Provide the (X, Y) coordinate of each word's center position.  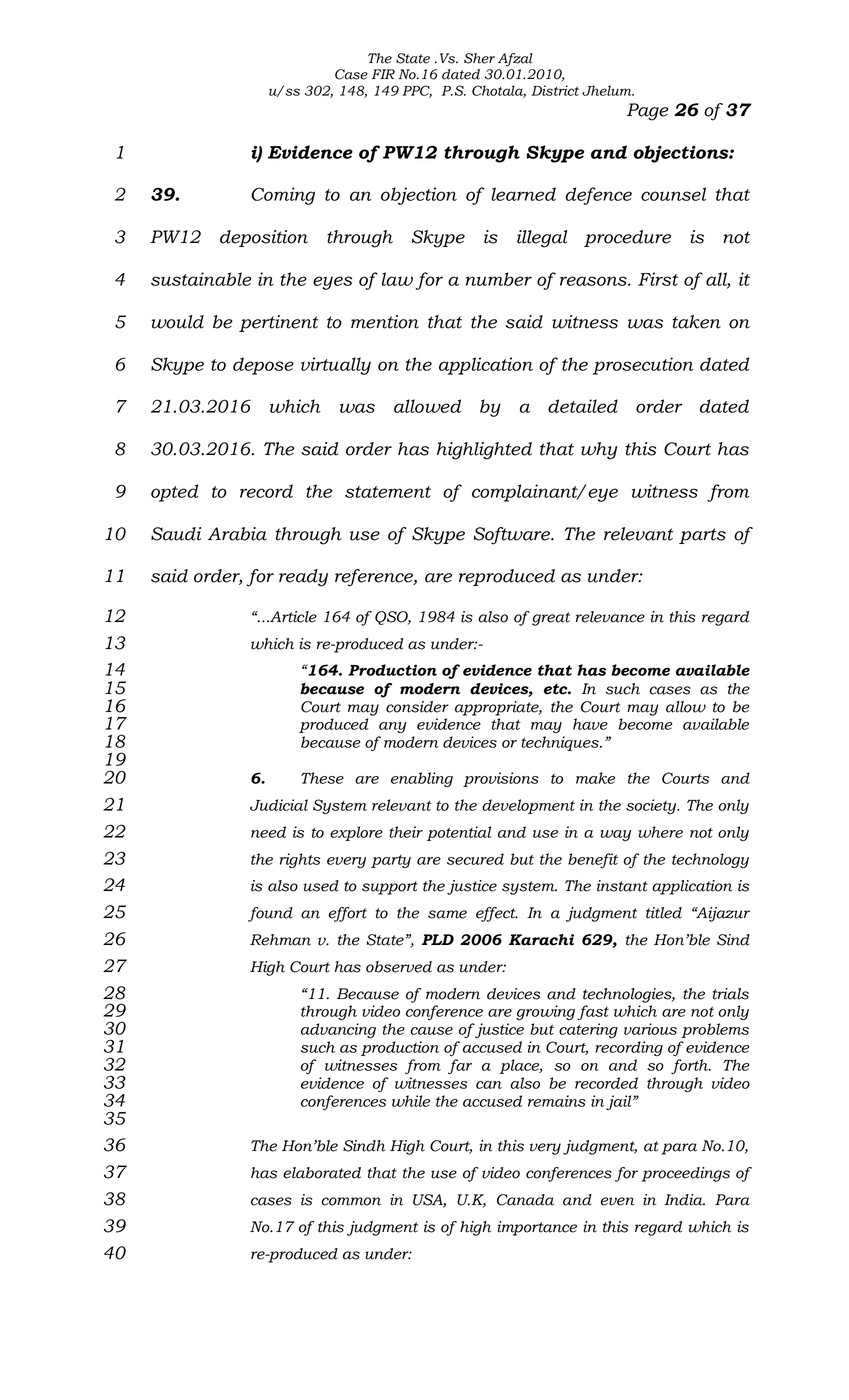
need (268, 832)
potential (459, 833)
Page (648, 112)
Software (513, 536)
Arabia (237, 534)
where (660, 832)
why (599, 451)
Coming (283, 196)
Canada (525, 1200)
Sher (479, 58)
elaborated (322, 1173)
